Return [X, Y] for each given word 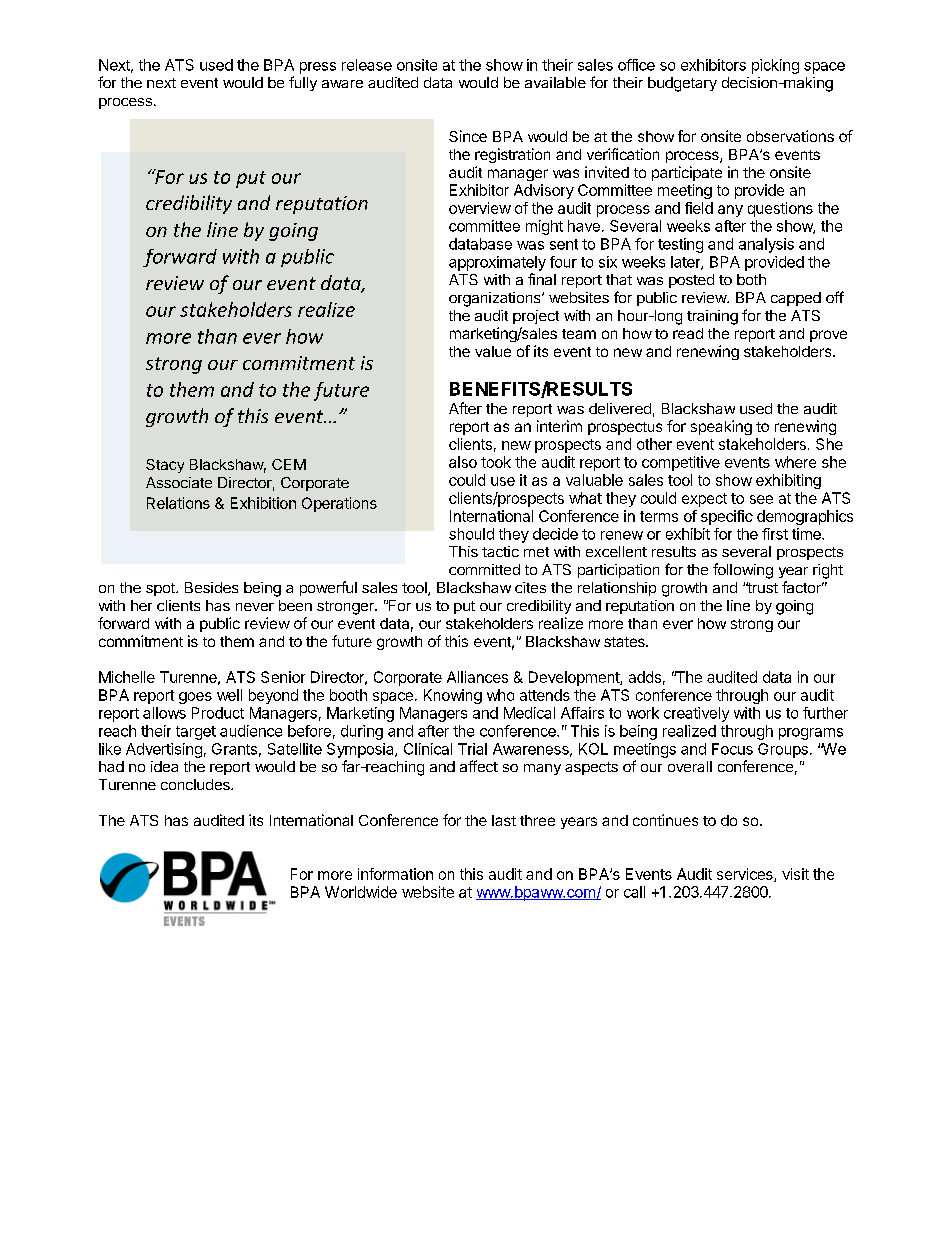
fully [303, 83]
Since [468, 136]
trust [762, 587]
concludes [196, 784]
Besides [211, 587]
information [395, 874]
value [493, 351]
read [688, 333]
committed [484, 569]
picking [775, 66]
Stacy [165, 466]
